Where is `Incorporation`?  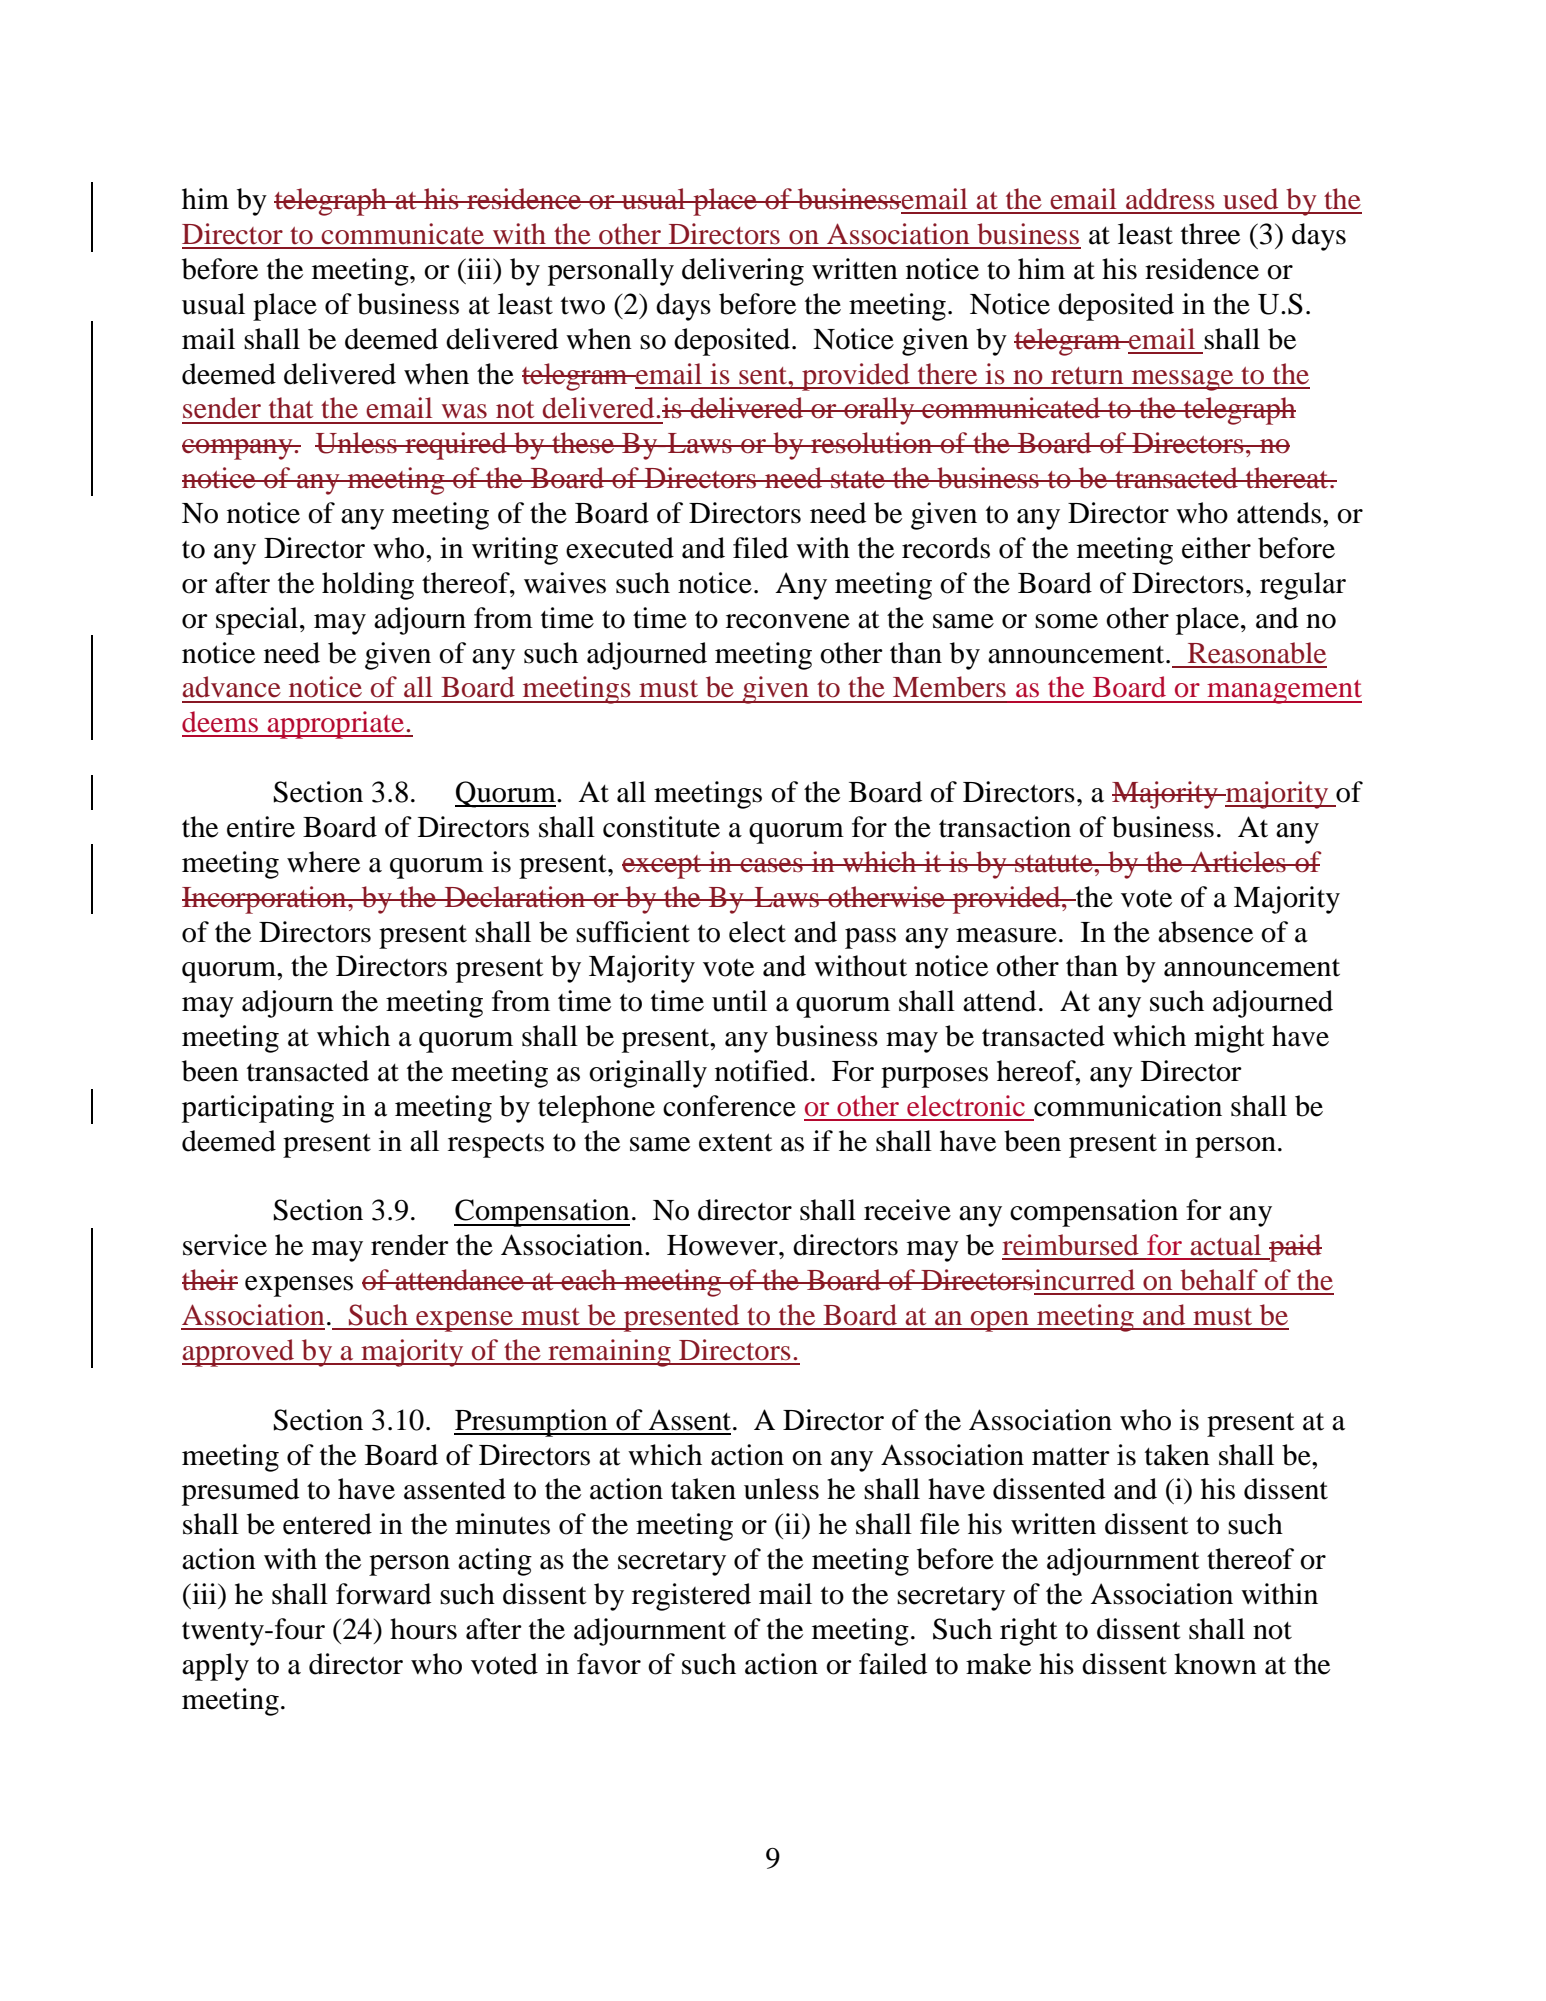 Incorporation is located at coordinates (265, 900).
